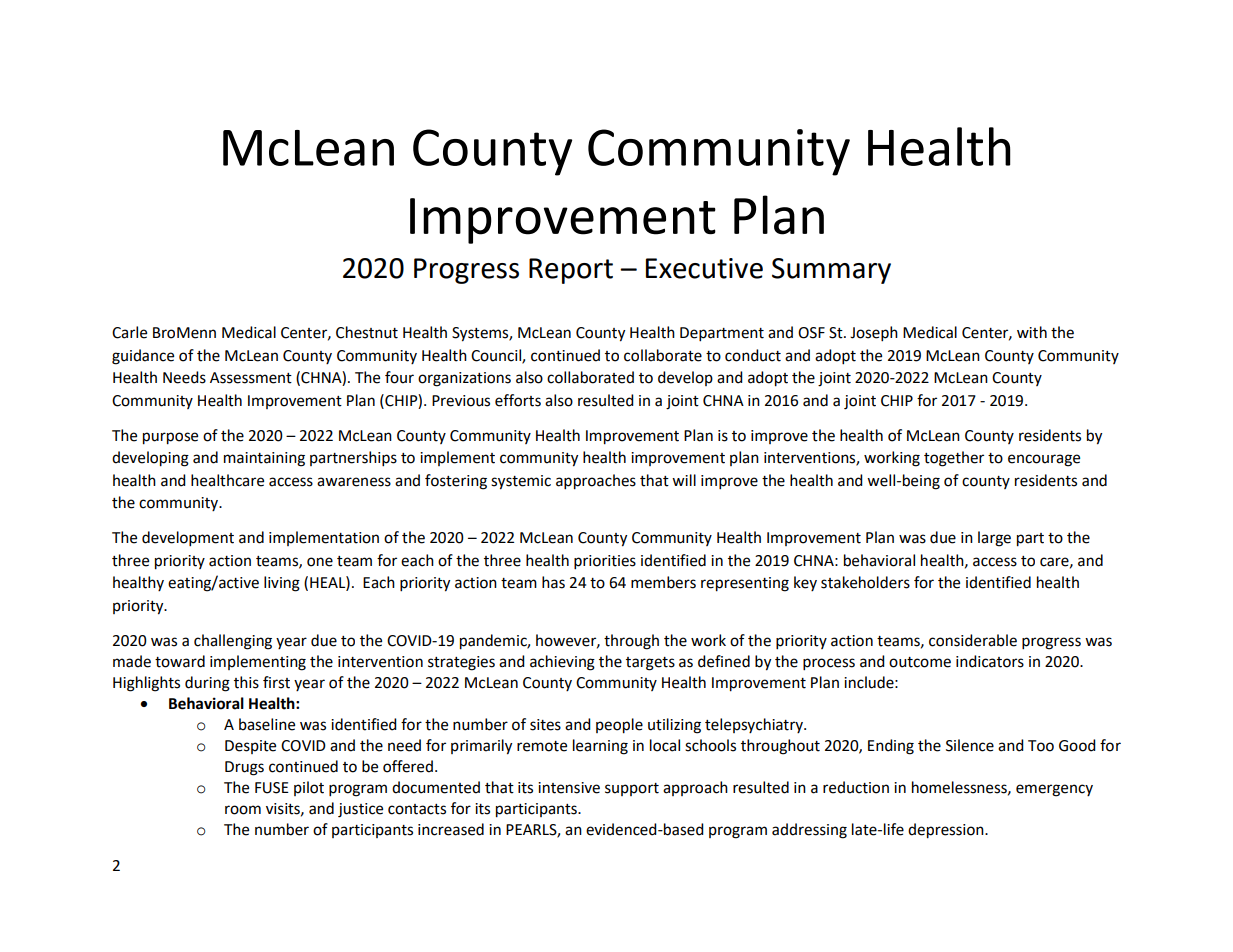 This screenshot has height=952, width=1233. What do you see at coordinates (571, 271) in the screenshot?
I see `Report` at bounding box center [571, 271].
